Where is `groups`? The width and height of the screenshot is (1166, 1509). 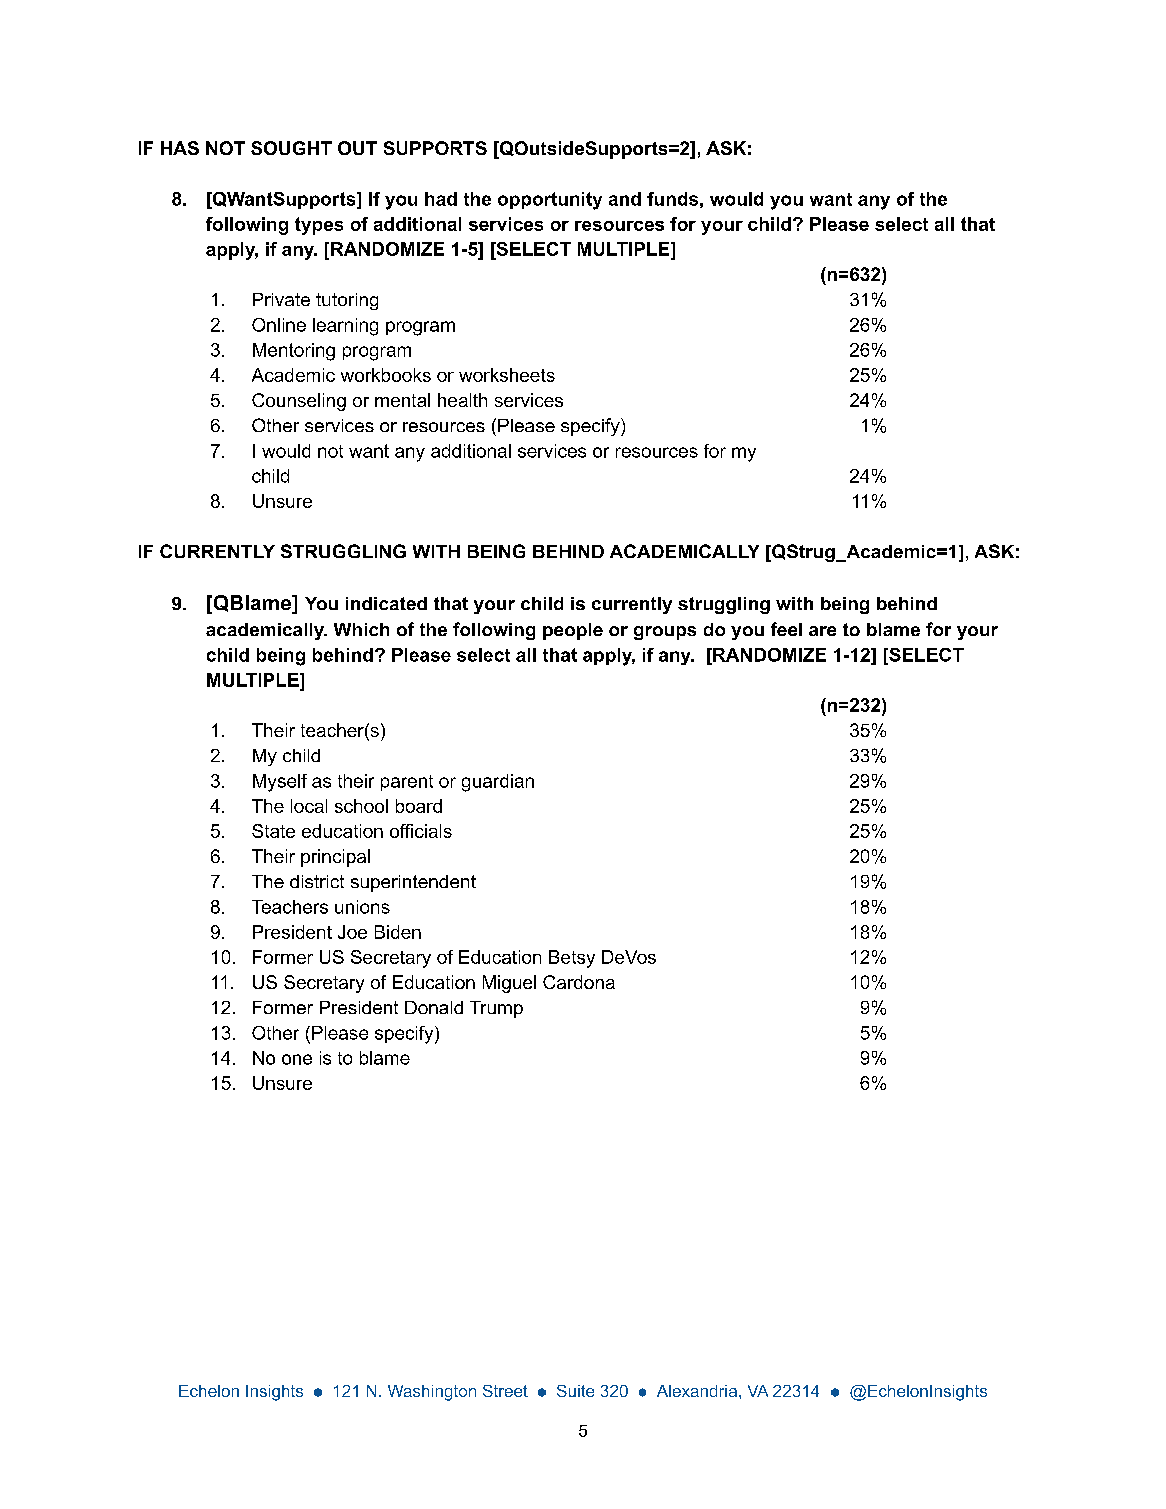 groups is located at coordinates (665, 633).
